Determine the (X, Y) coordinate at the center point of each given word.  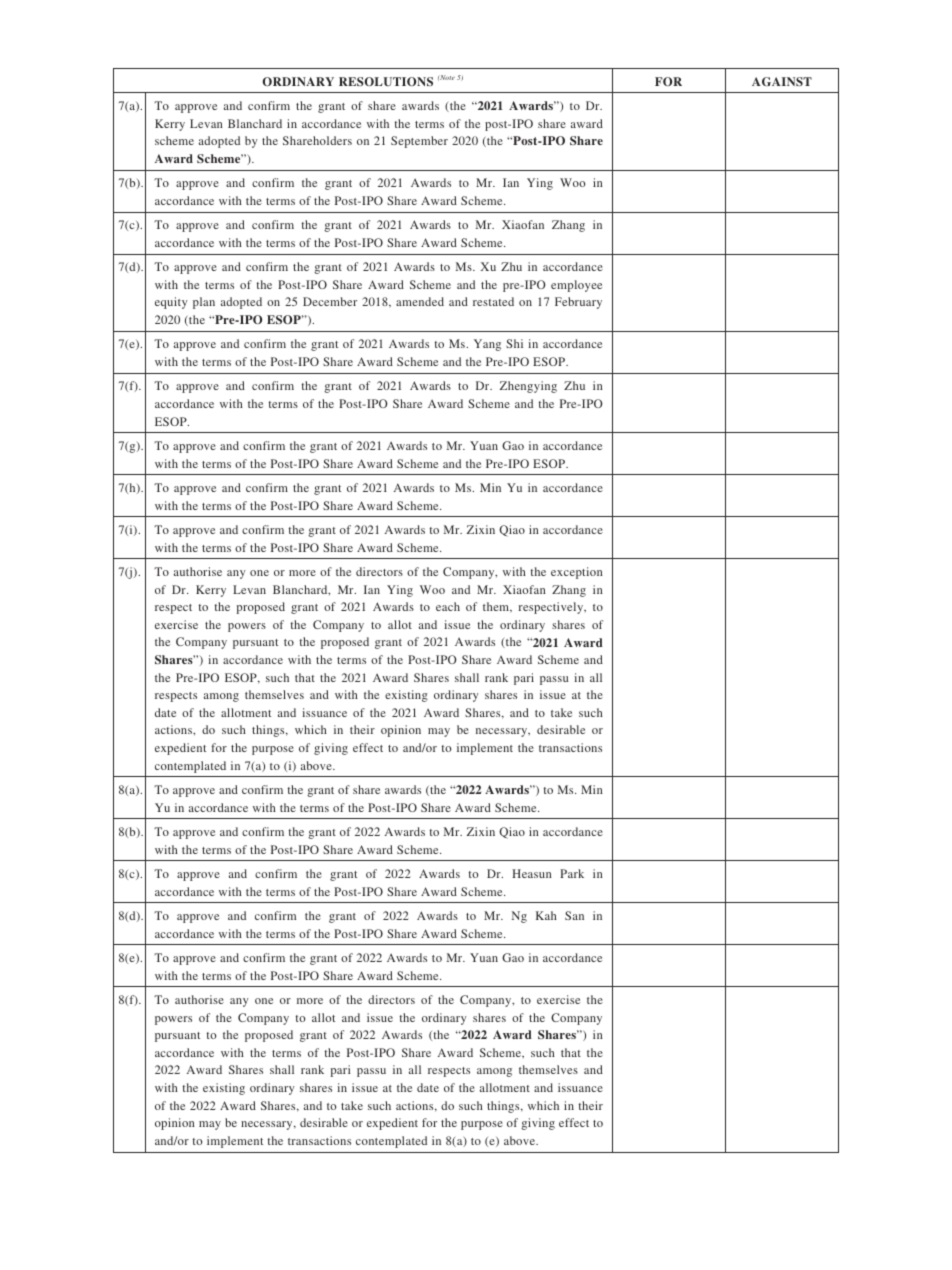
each (448, 606)
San (574, 915)
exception (577, 573)
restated (493, 301)
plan (204, 303)
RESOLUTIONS (386, 81)
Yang (487, 345)
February (578, 303)
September (419, 142)
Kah (546, 915)
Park (572, 873)
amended (420, 301)
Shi (514, 343)
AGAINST (782, 81)
